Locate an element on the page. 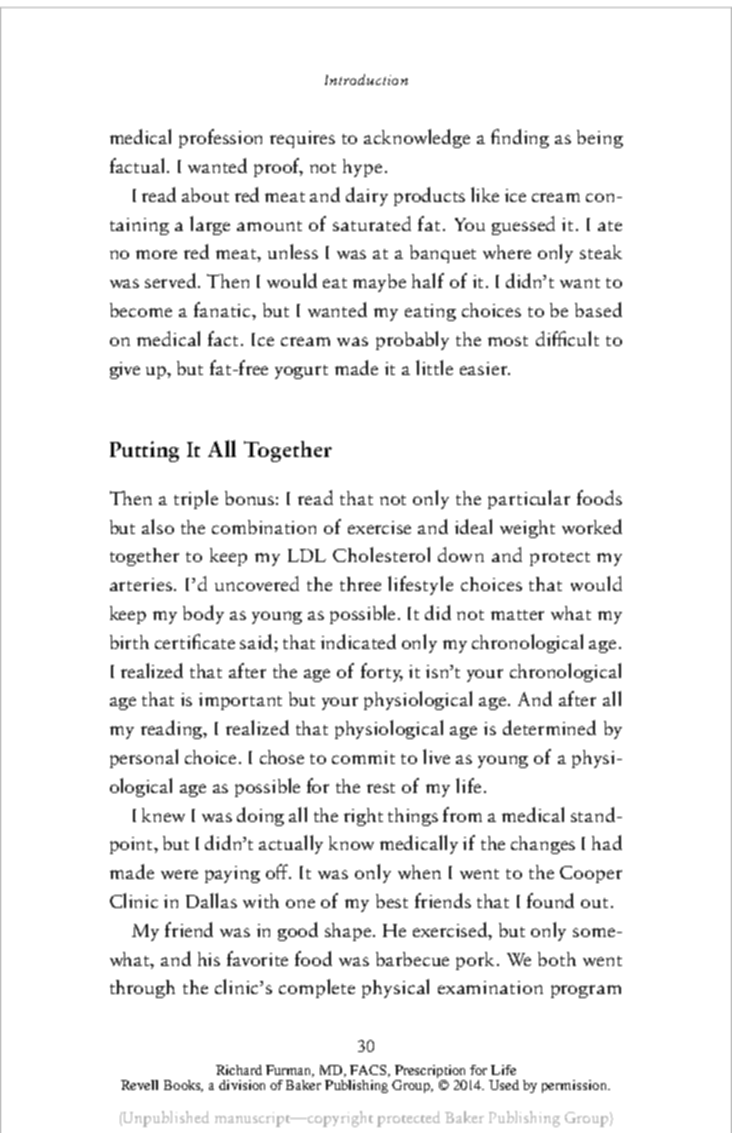 Image resolution: width=732 pixels, height=1133 pixels. Introduction is located at coordinates (366, 79).
